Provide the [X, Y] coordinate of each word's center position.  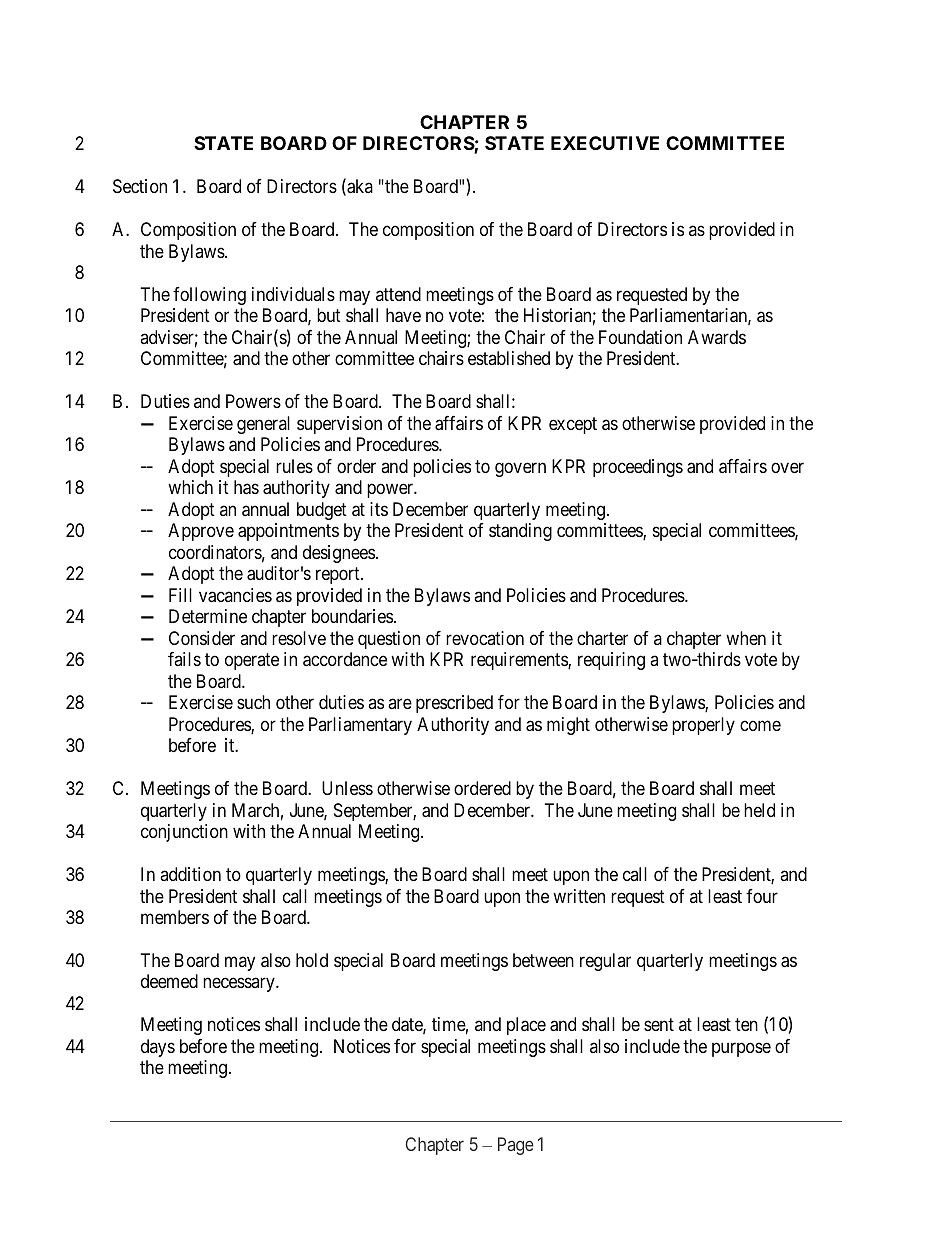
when [746, 638]
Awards [717, 337]
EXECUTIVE [605, 143]
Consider [202, 638]
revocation [485, 638]
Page [516, 1146]
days [158, 1048]
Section [140, 186]
